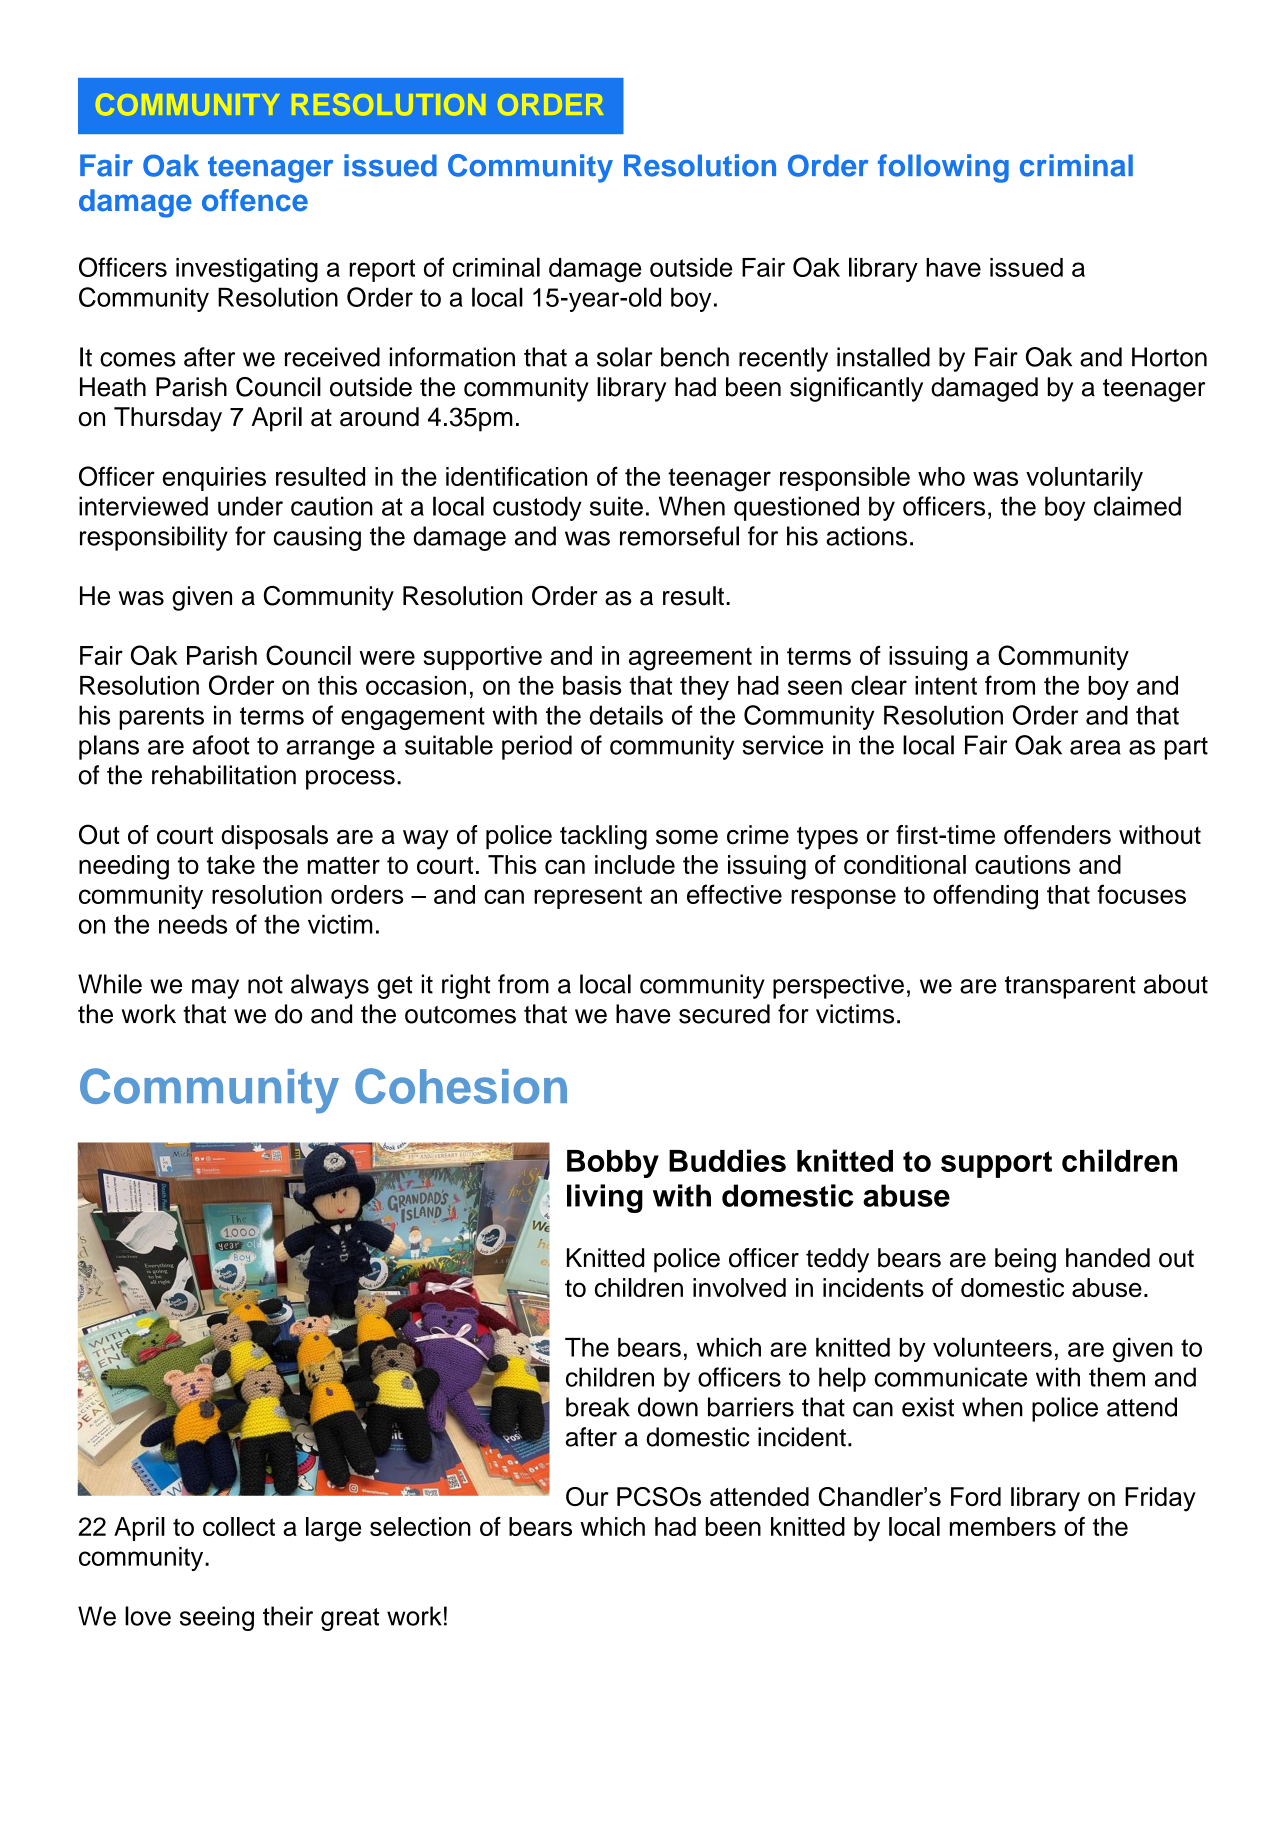 Image resolution: width=1288 pixels, height=1822 pixels. Describe the element at coordinates (1070, 987) in the screenshot. I see `transparent` at that location.
